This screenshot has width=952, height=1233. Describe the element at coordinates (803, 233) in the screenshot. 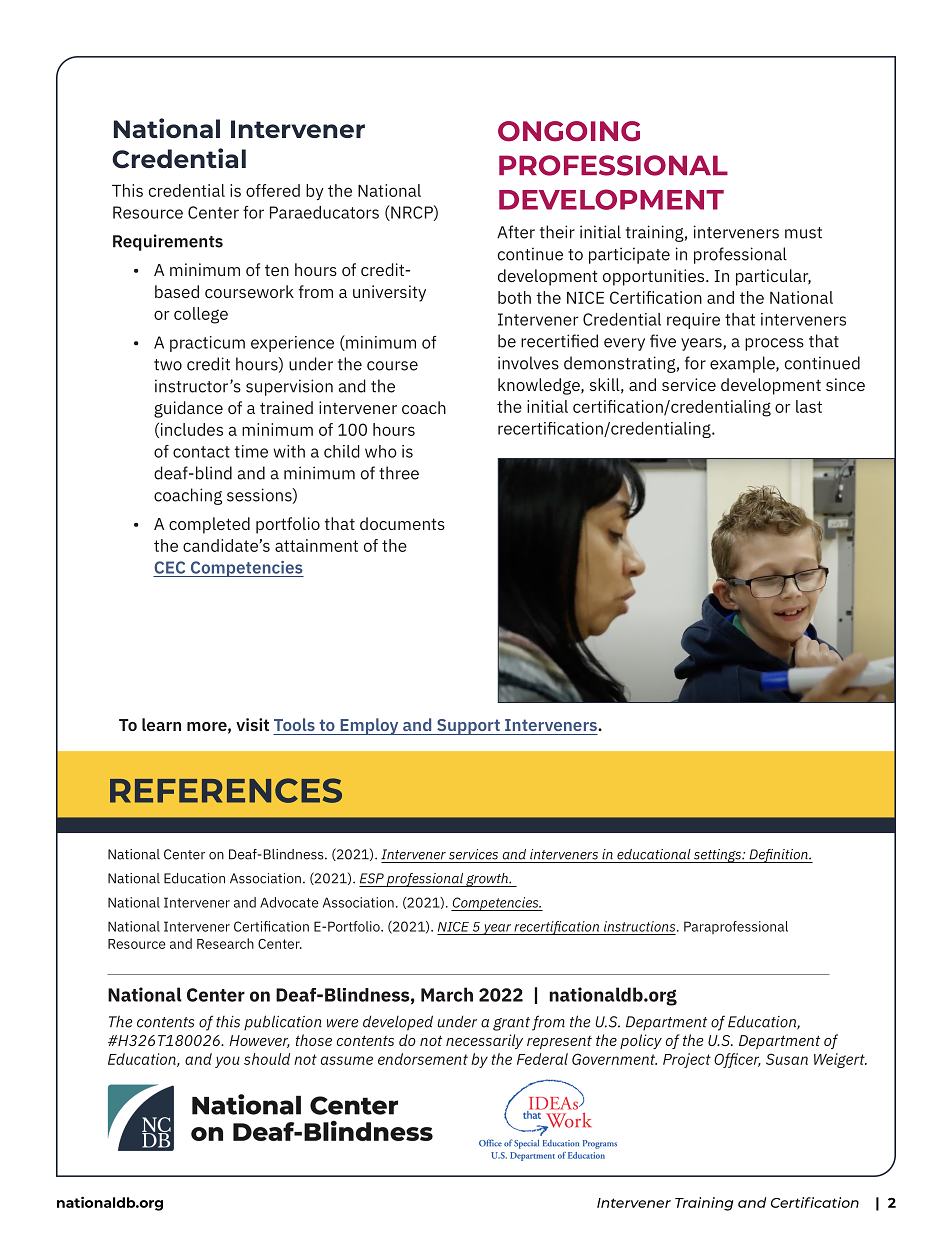

I see `must` at that location.
